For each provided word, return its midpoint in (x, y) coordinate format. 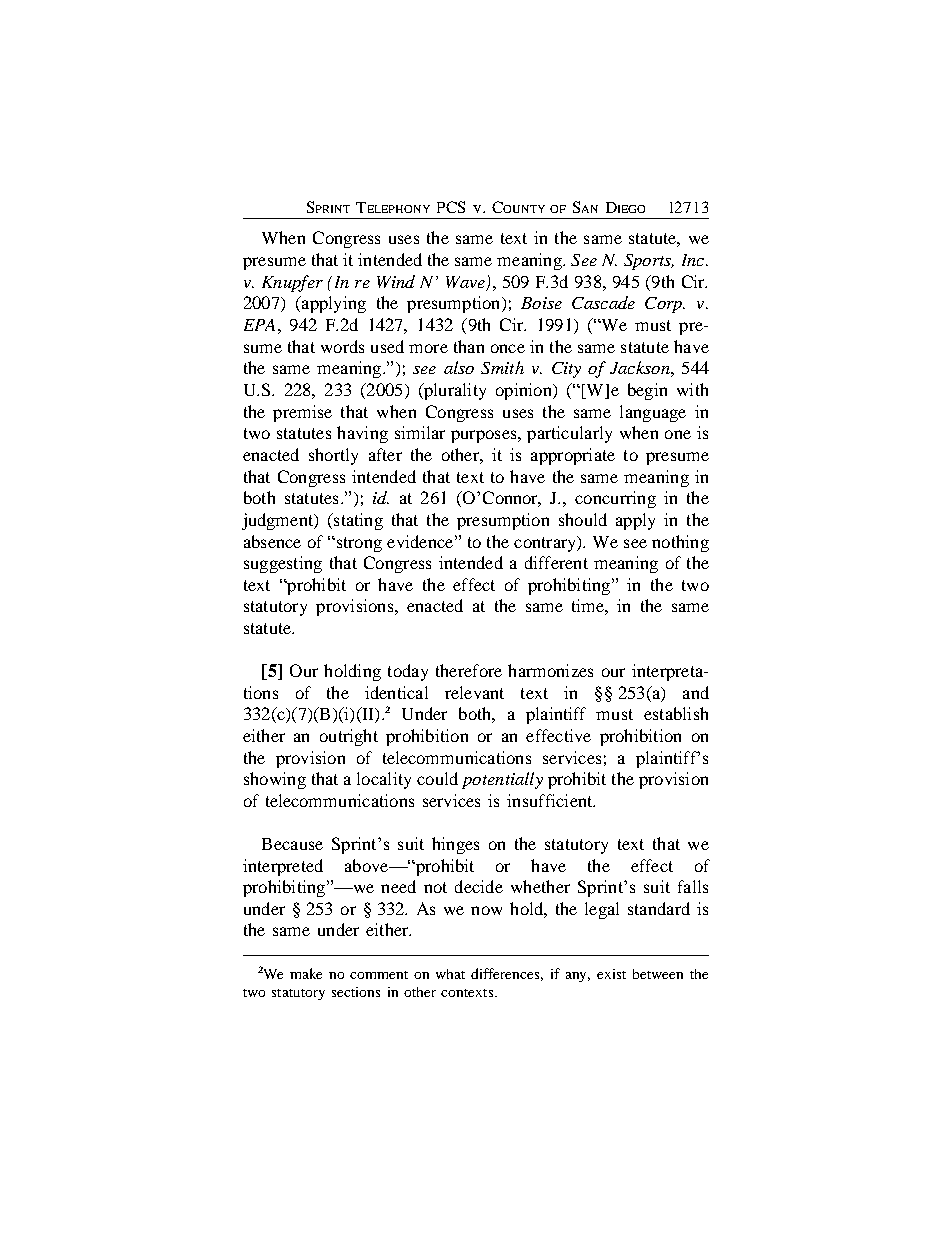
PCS (451, 207)
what (450, 974)
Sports (648, 262)
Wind (396, 281)
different (556, 562)
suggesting (283, 564)
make (306, 973)
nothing (680, 543)
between (658, 974)
